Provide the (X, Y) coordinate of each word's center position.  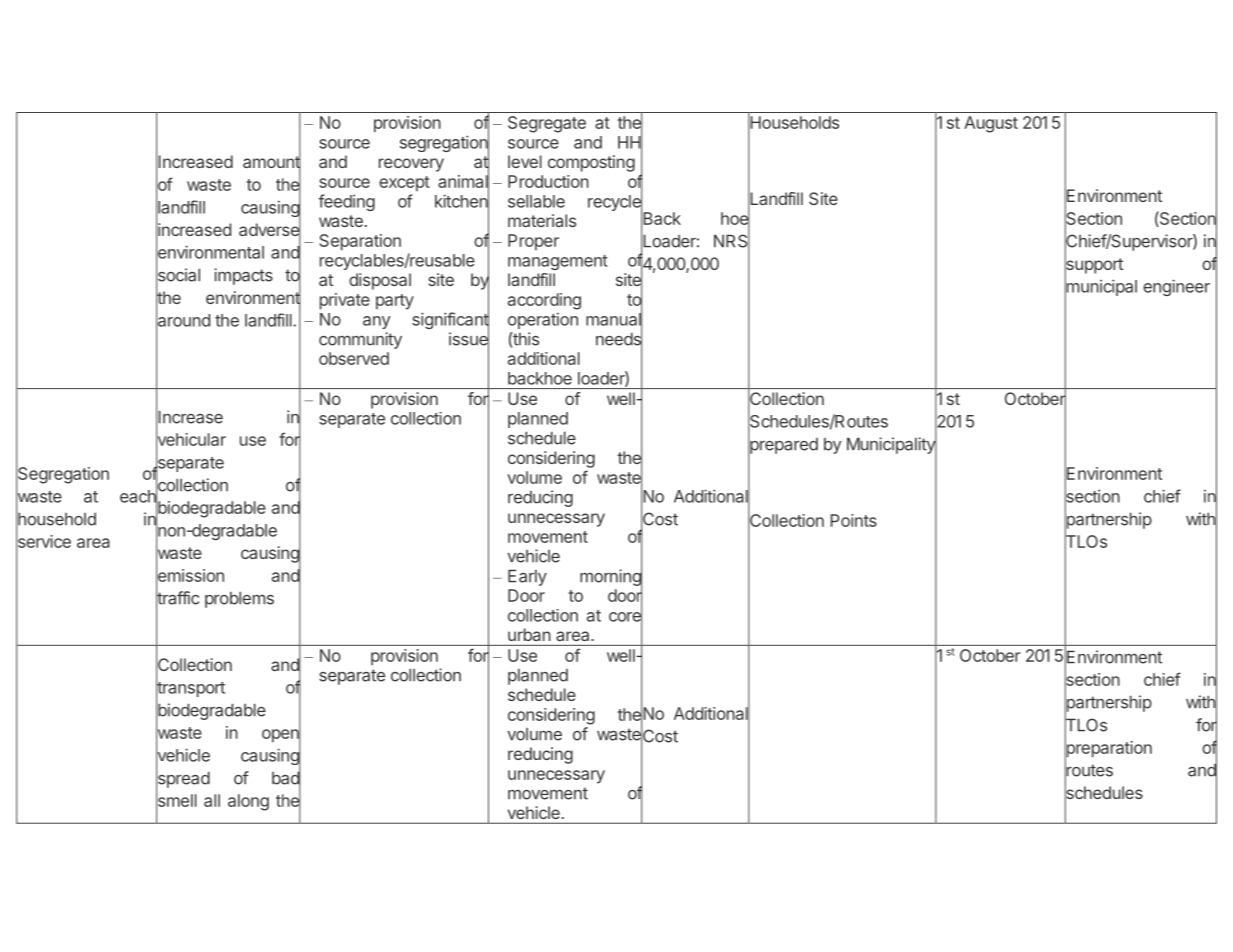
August (991, 124)
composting (591, 163)
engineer (1176, 287)
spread (183, 779)
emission (190, 575)
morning (611, 577)
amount (272, 162)
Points (854, 520)
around (183, 320)
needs (619, 339)
